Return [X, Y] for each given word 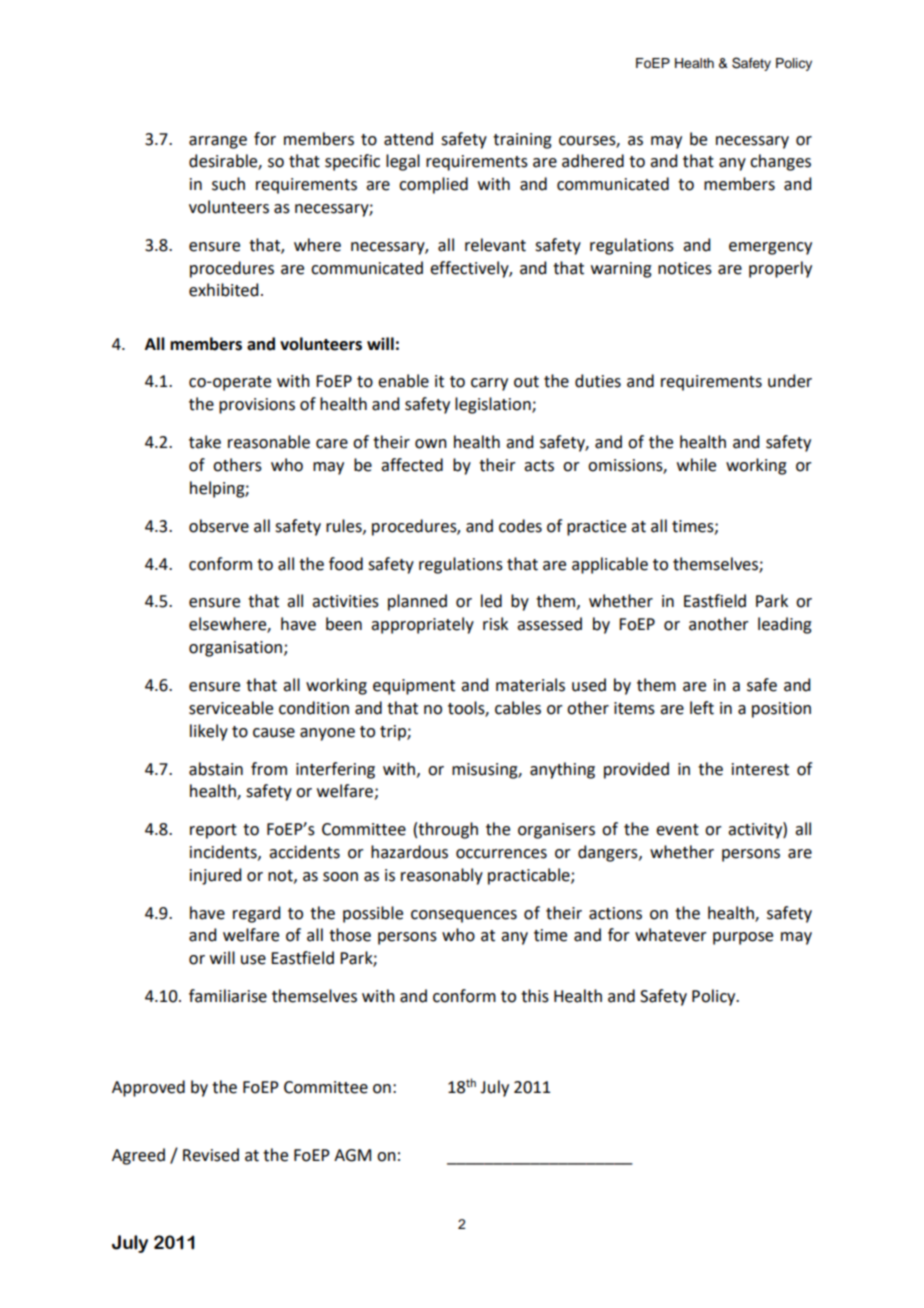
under [790, 381]
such [228, 184]
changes [780, 162]
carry [489, 384]
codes [520, 526]
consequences [464, 916]
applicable [610, 565]
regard [256, 914]
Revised [211, 1155]
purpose [743, 938]
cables [518, 708]
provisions [257, 406]
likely [209, 732]
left [702, 708]
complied [433, 185]
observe [219, 526]
